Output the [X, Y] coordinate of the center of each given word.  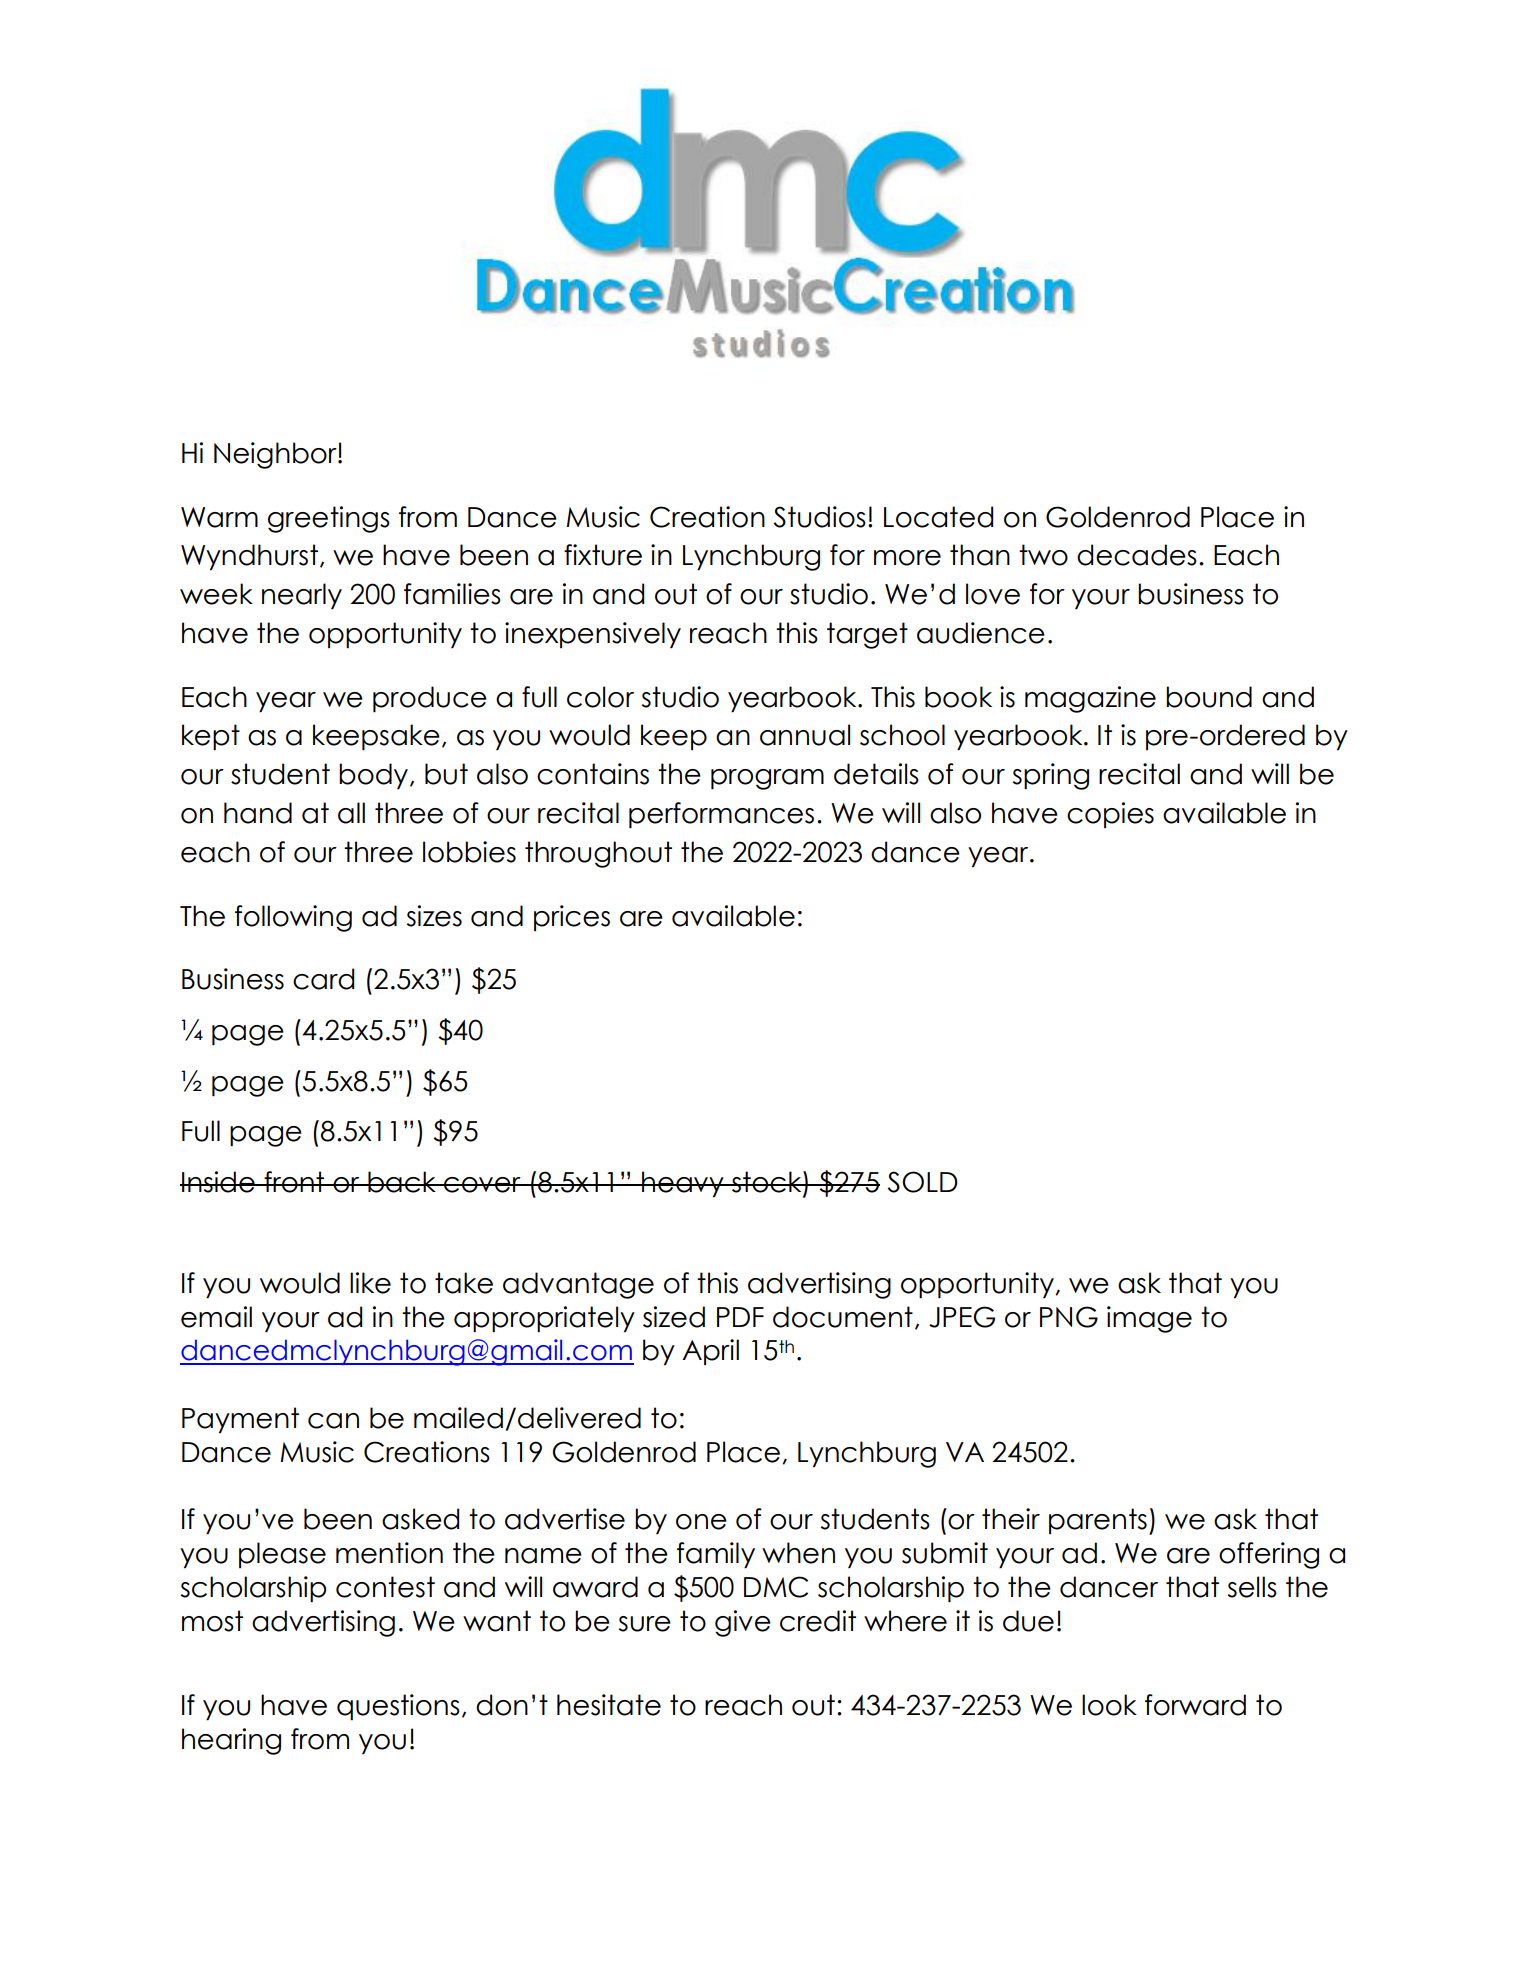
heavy [683, 1184]
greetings [329, 519]
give [743, 1623]
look [1109, 1705]
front [294, 1182]
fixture [603, 555]
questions [398, 1707]
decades [1137, 555]
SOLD [922, 1182]
